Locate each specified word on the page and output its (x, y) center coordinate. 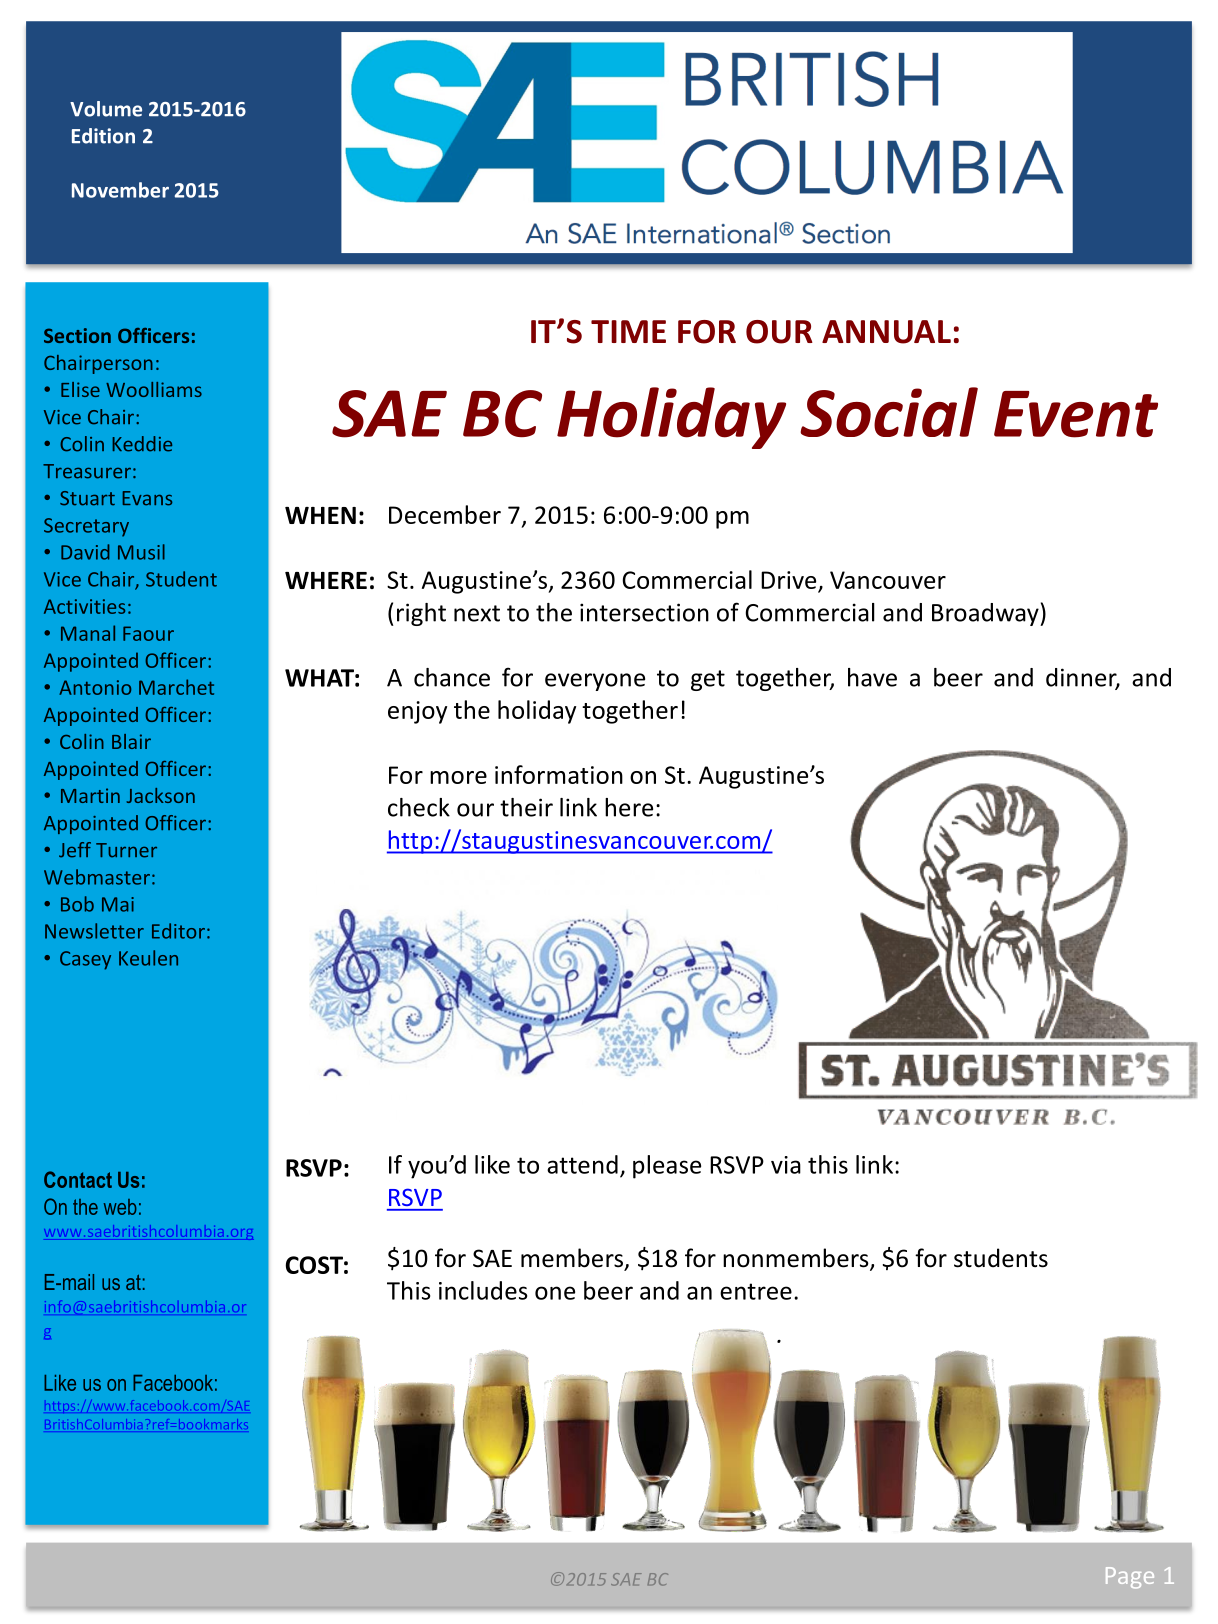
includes (483, 1290)
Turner (126, 850)
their (526, 807)
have (872, 677)
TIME (628, 331)
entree (756, 1291)
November (120, 190)
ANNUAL (886, 332)
